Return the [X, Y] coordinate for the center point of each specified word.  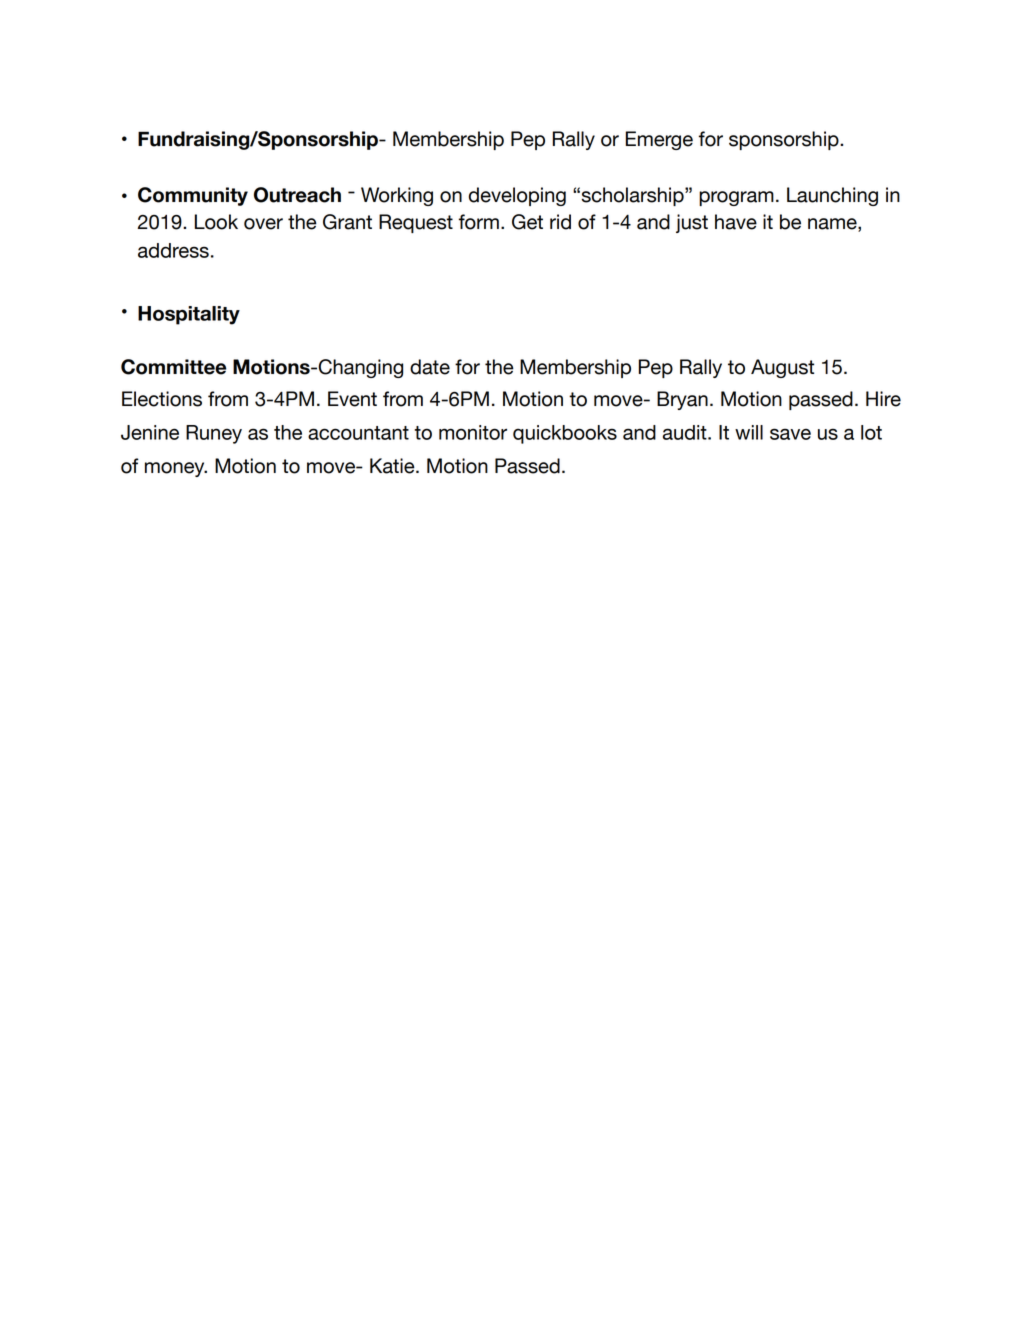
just [692, 223]
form [479, 222]
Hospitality [189, 315]
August [782, 368]
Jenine [150, 432]
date [430, 367]
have [736, 222]
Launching [832, 196]
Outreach [297, 195]
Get [527, 222]
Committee [173, 367]
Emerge [659, 140]
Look [216, 222]
